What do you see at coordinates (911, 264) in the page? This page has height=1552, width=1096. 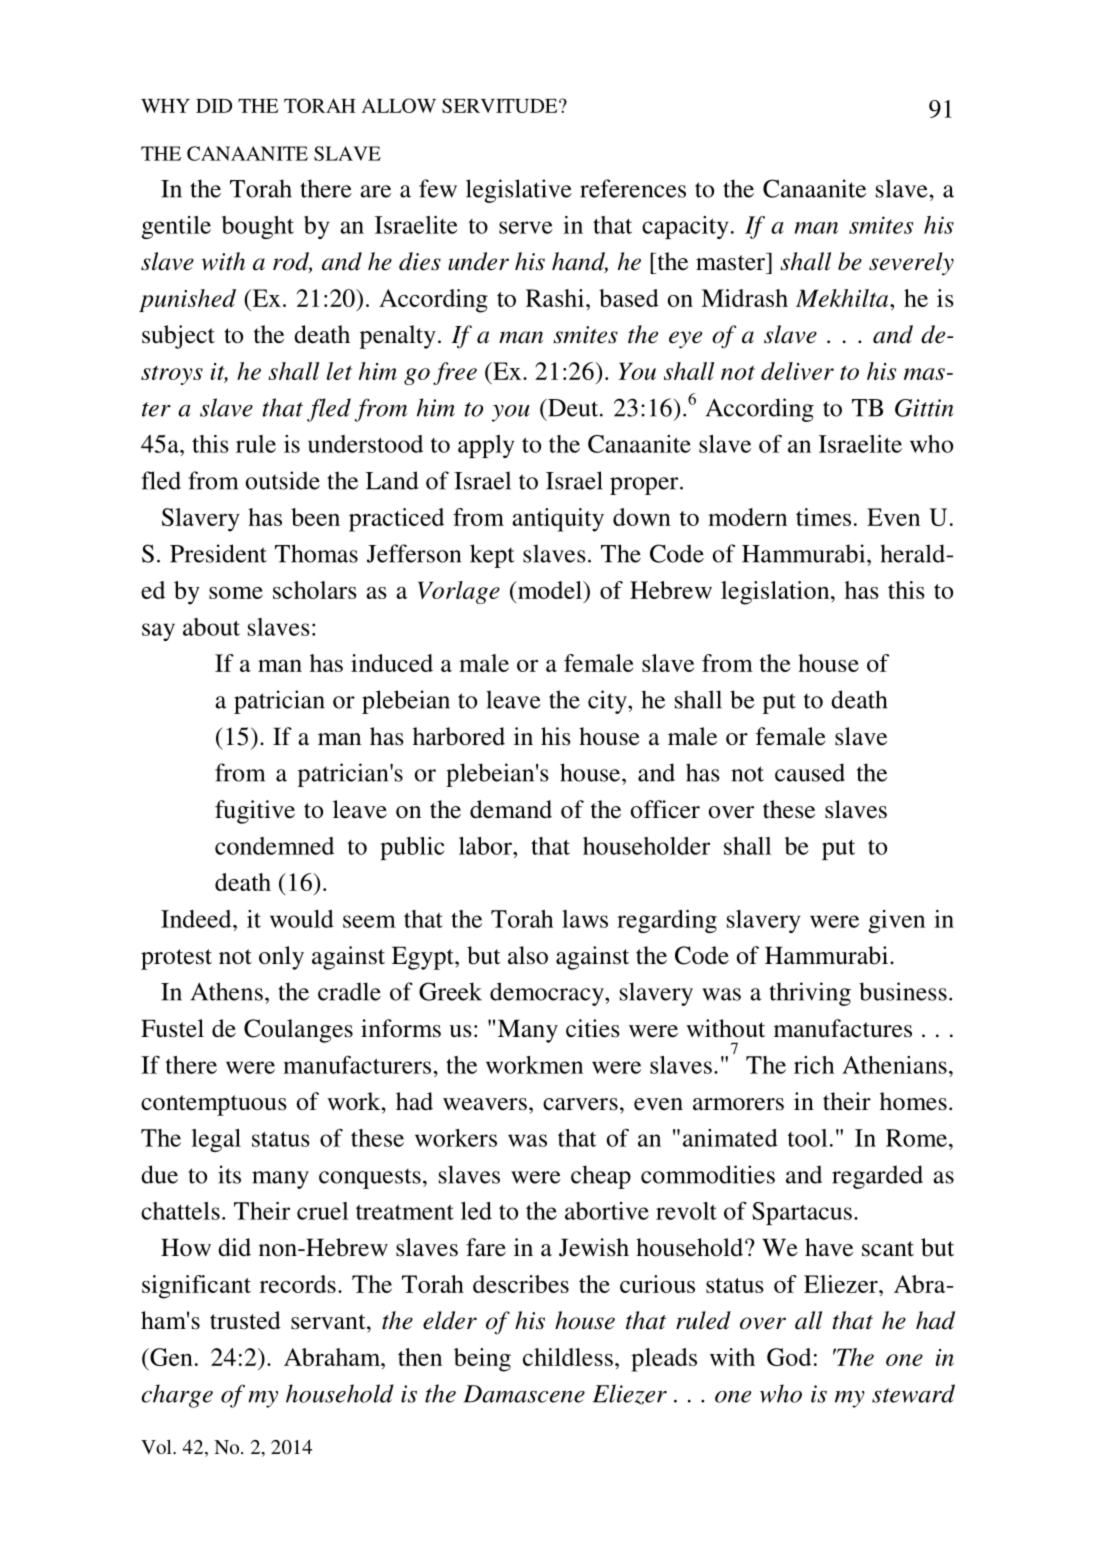 I see `severely` at bounding box center [911, 264].
